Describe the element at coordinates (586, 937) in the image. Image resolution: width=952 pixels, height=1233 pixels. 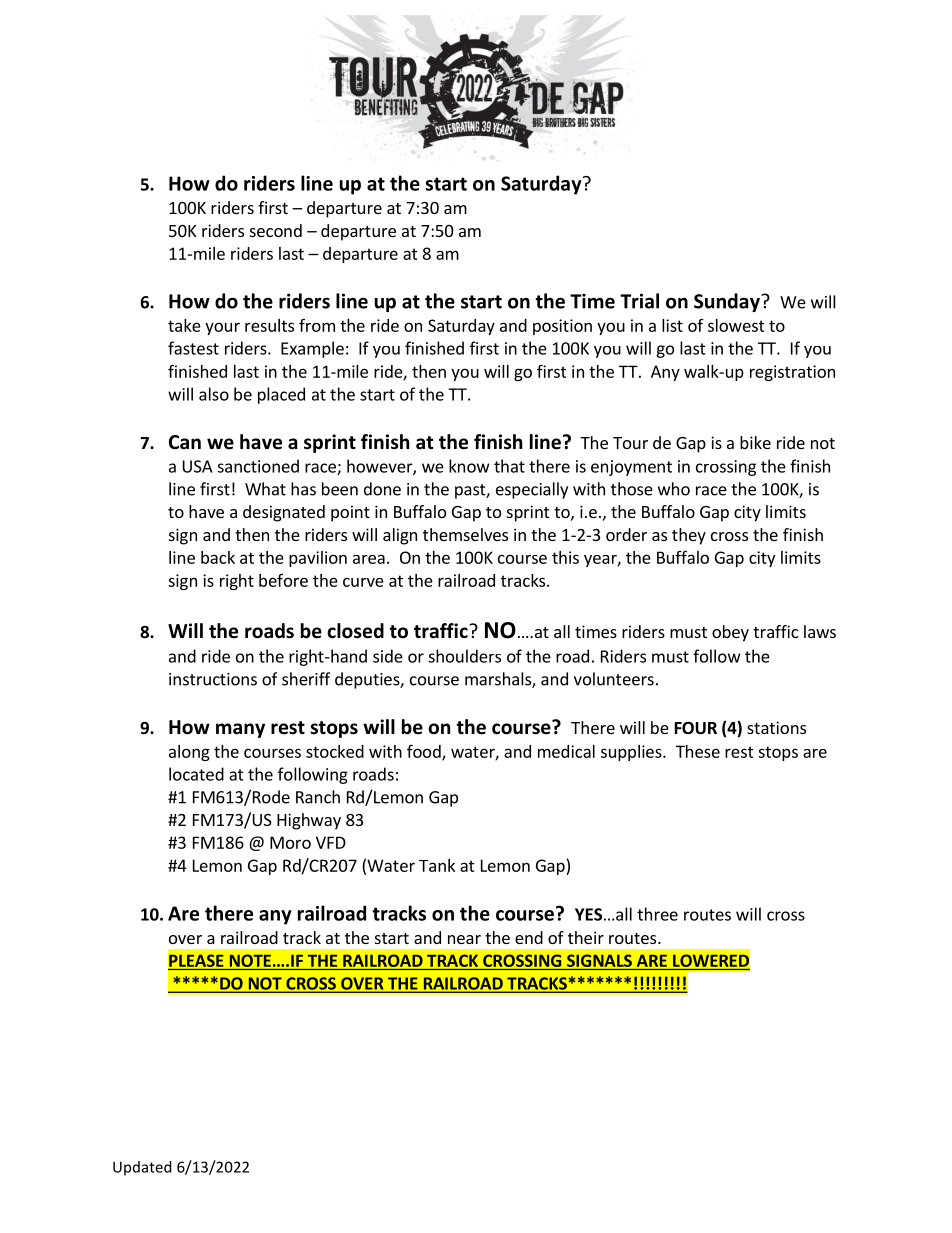
I see `their` at that location.
